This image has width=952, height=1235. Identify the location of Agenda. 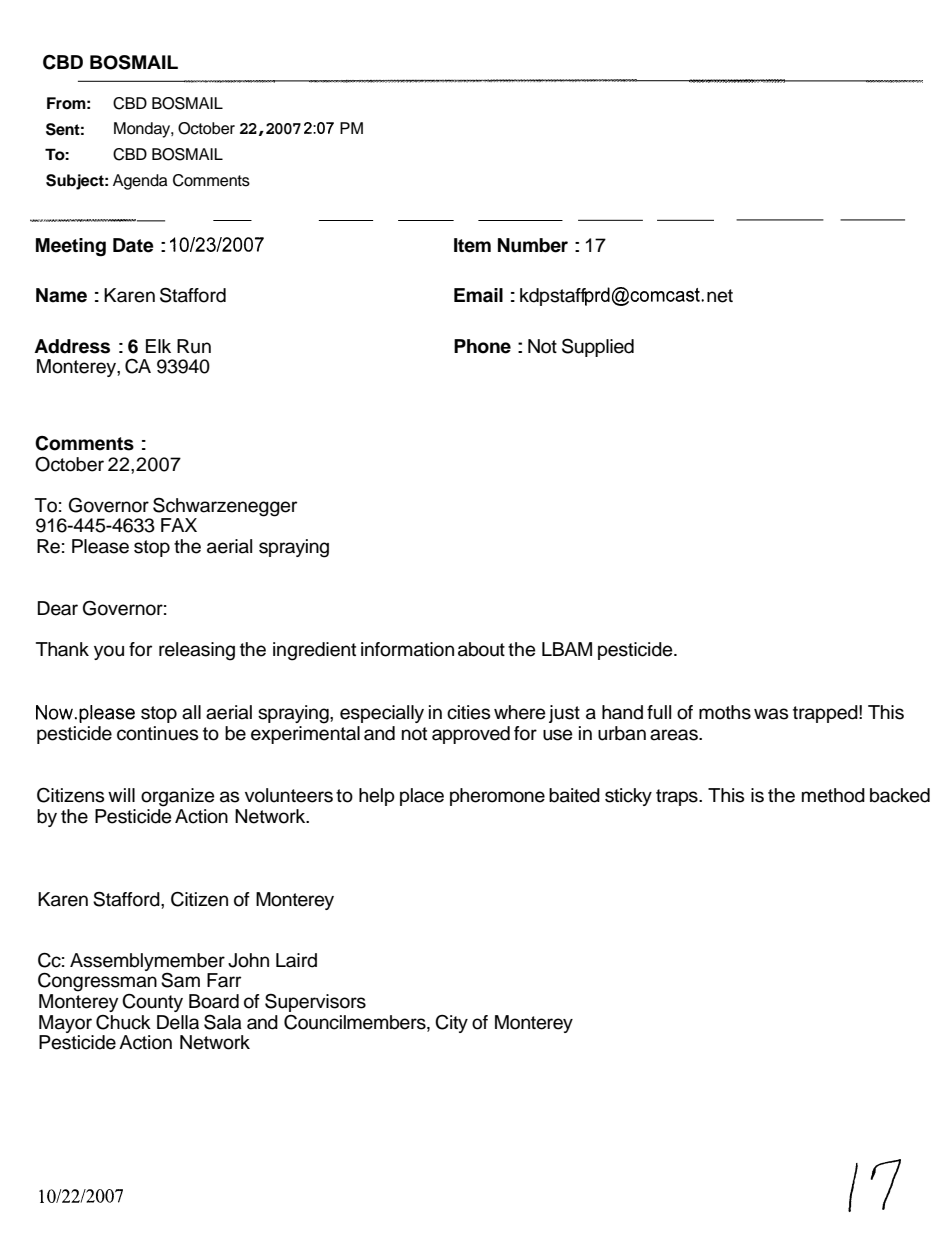
(140, 182).
